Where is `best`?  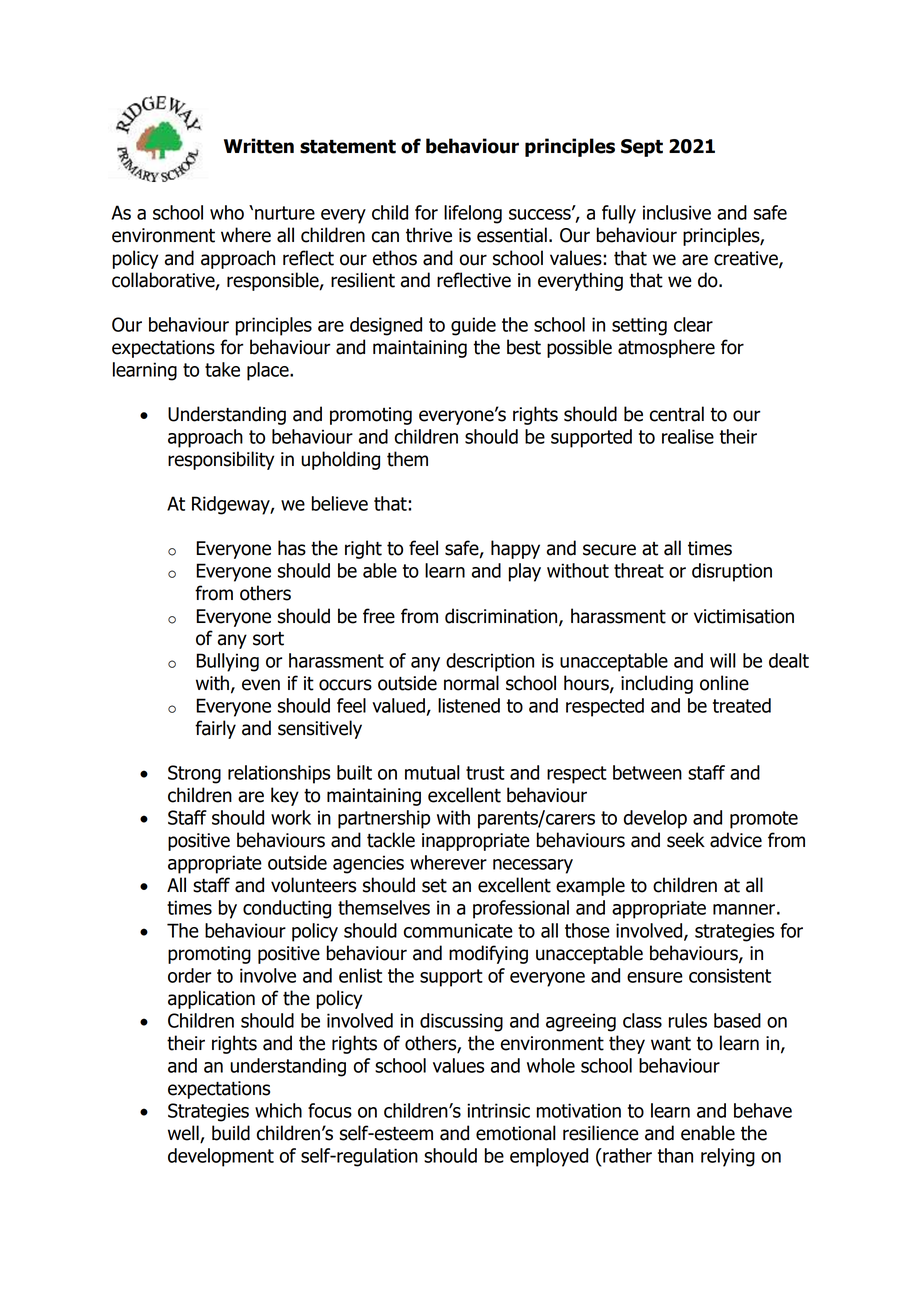
best is located at coordinates (524, 347).
